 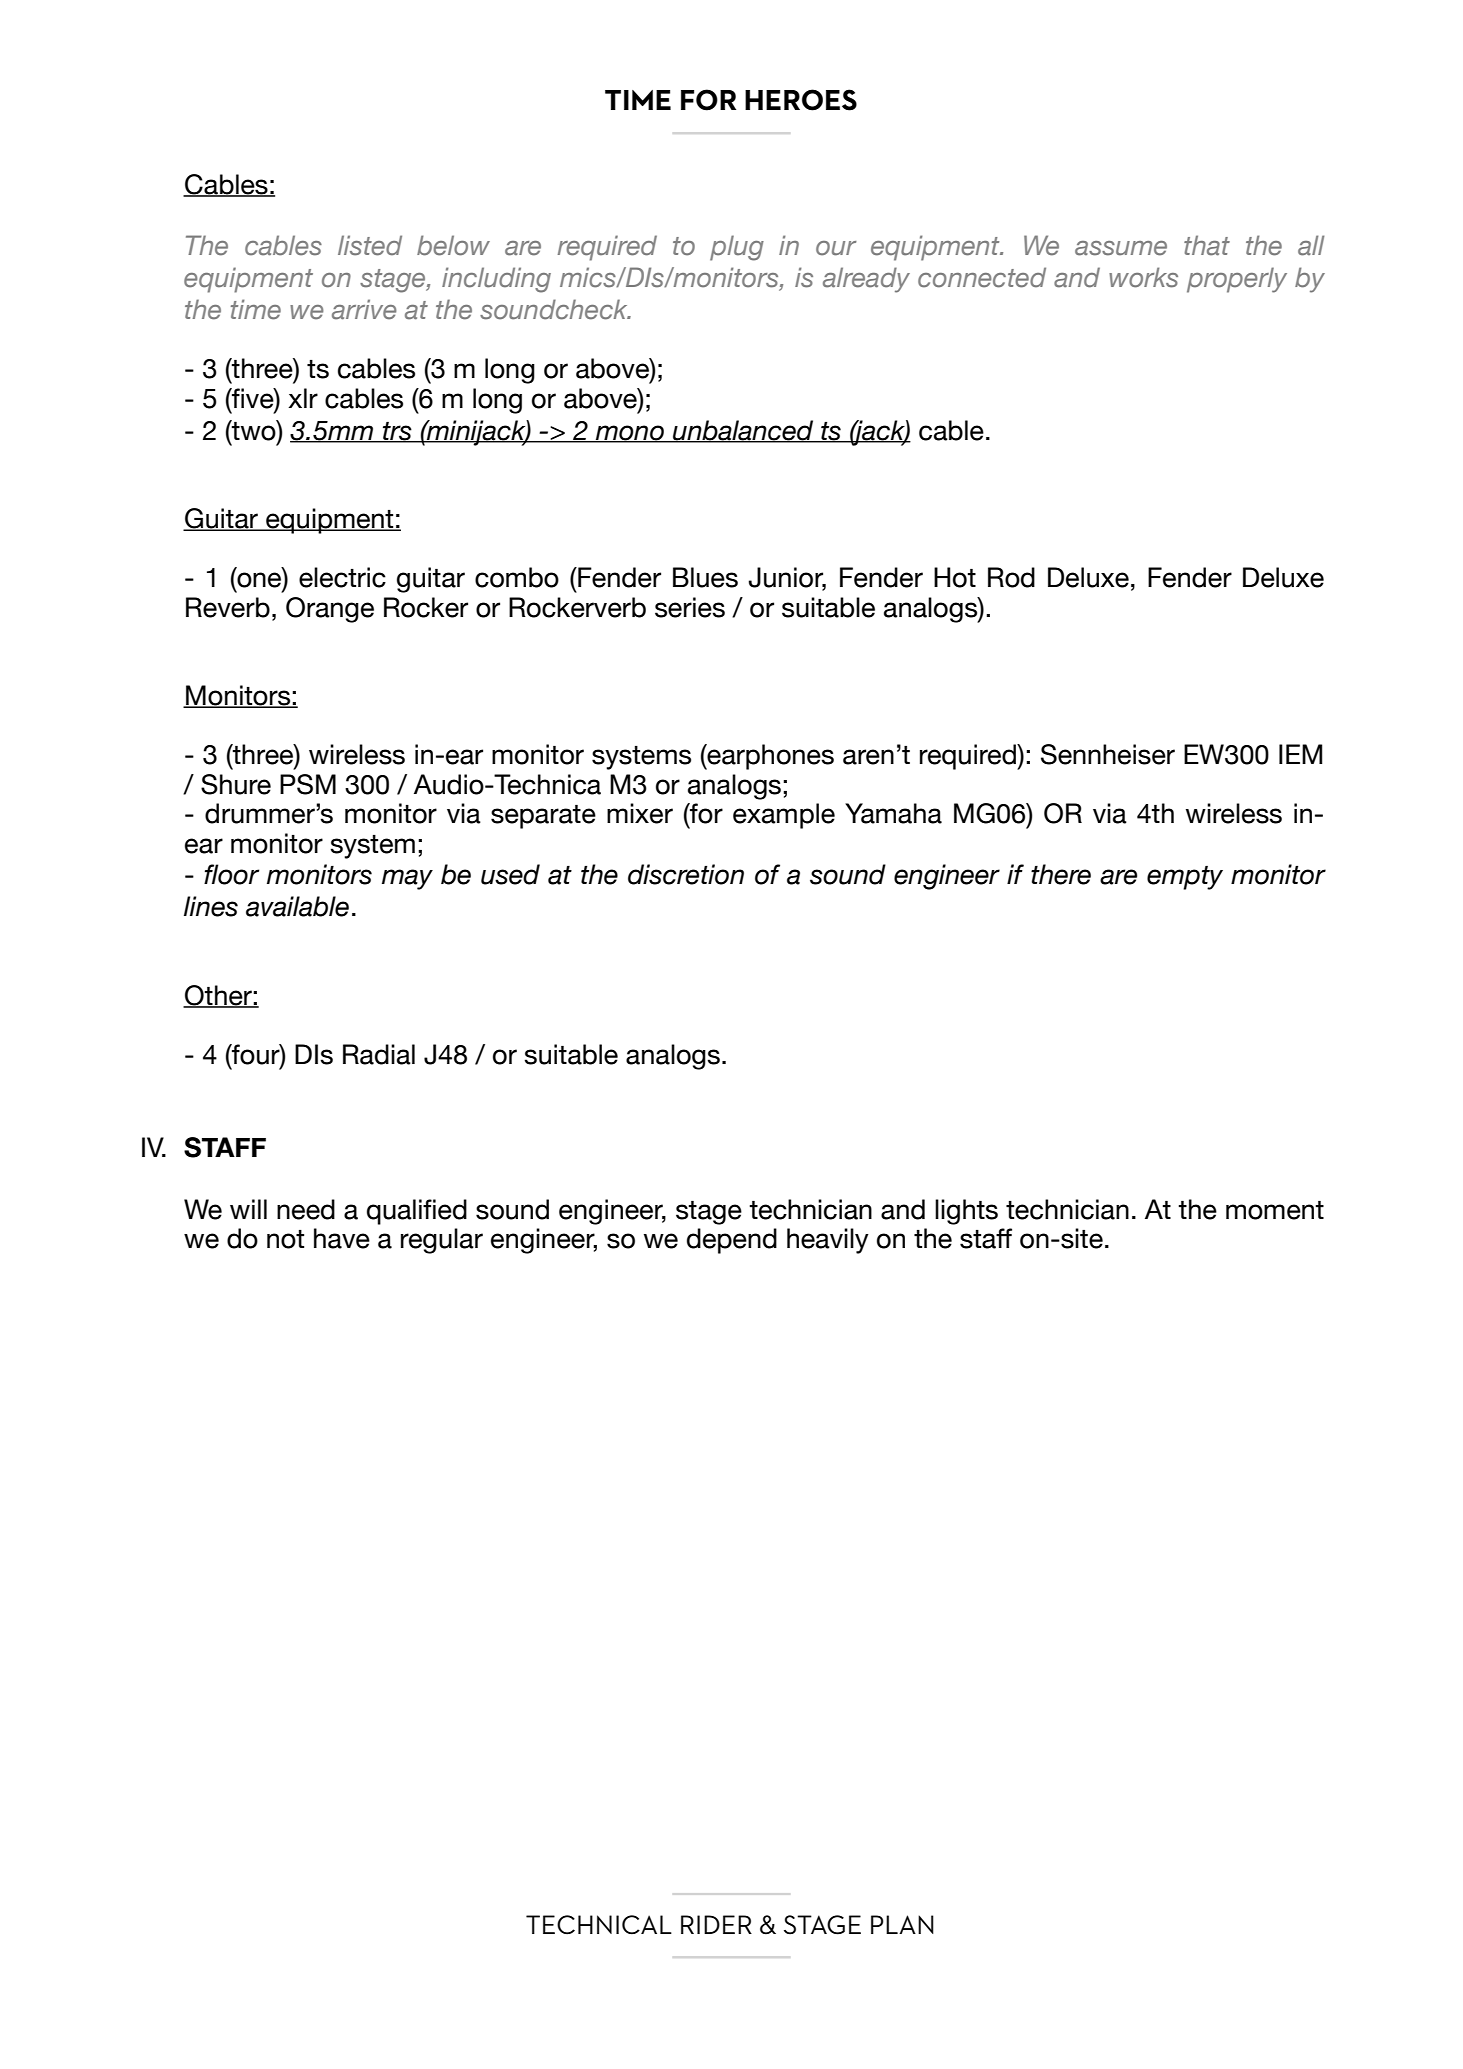 I want to click on need, so click(x=306, y=1209).
